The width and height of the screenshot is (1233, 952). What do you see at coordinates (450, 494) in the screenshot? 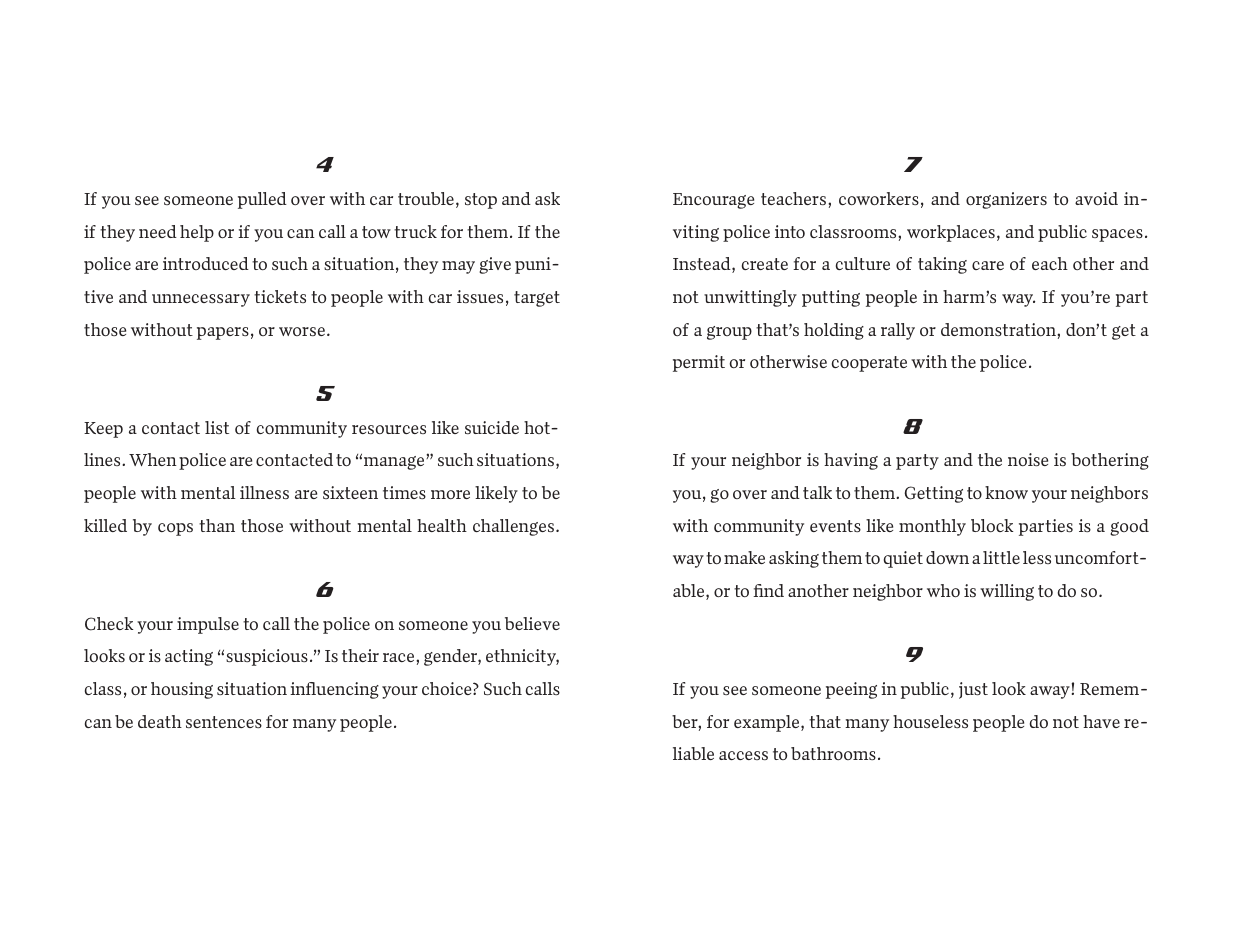
I see `more` at bounding box center [450, 494].
